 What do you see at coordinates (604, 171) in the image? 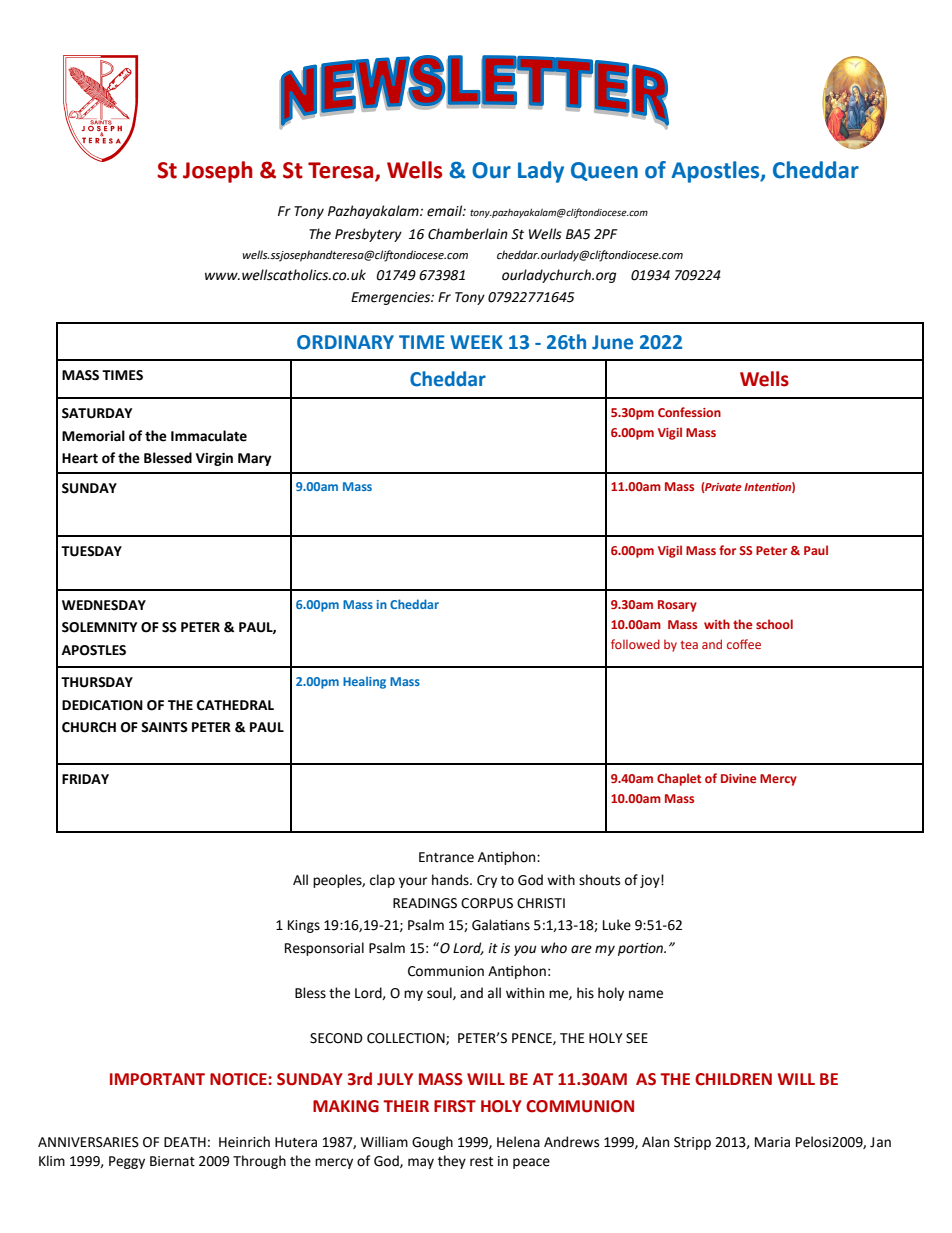
I see `Queen` at bounding box center [604, 171].
